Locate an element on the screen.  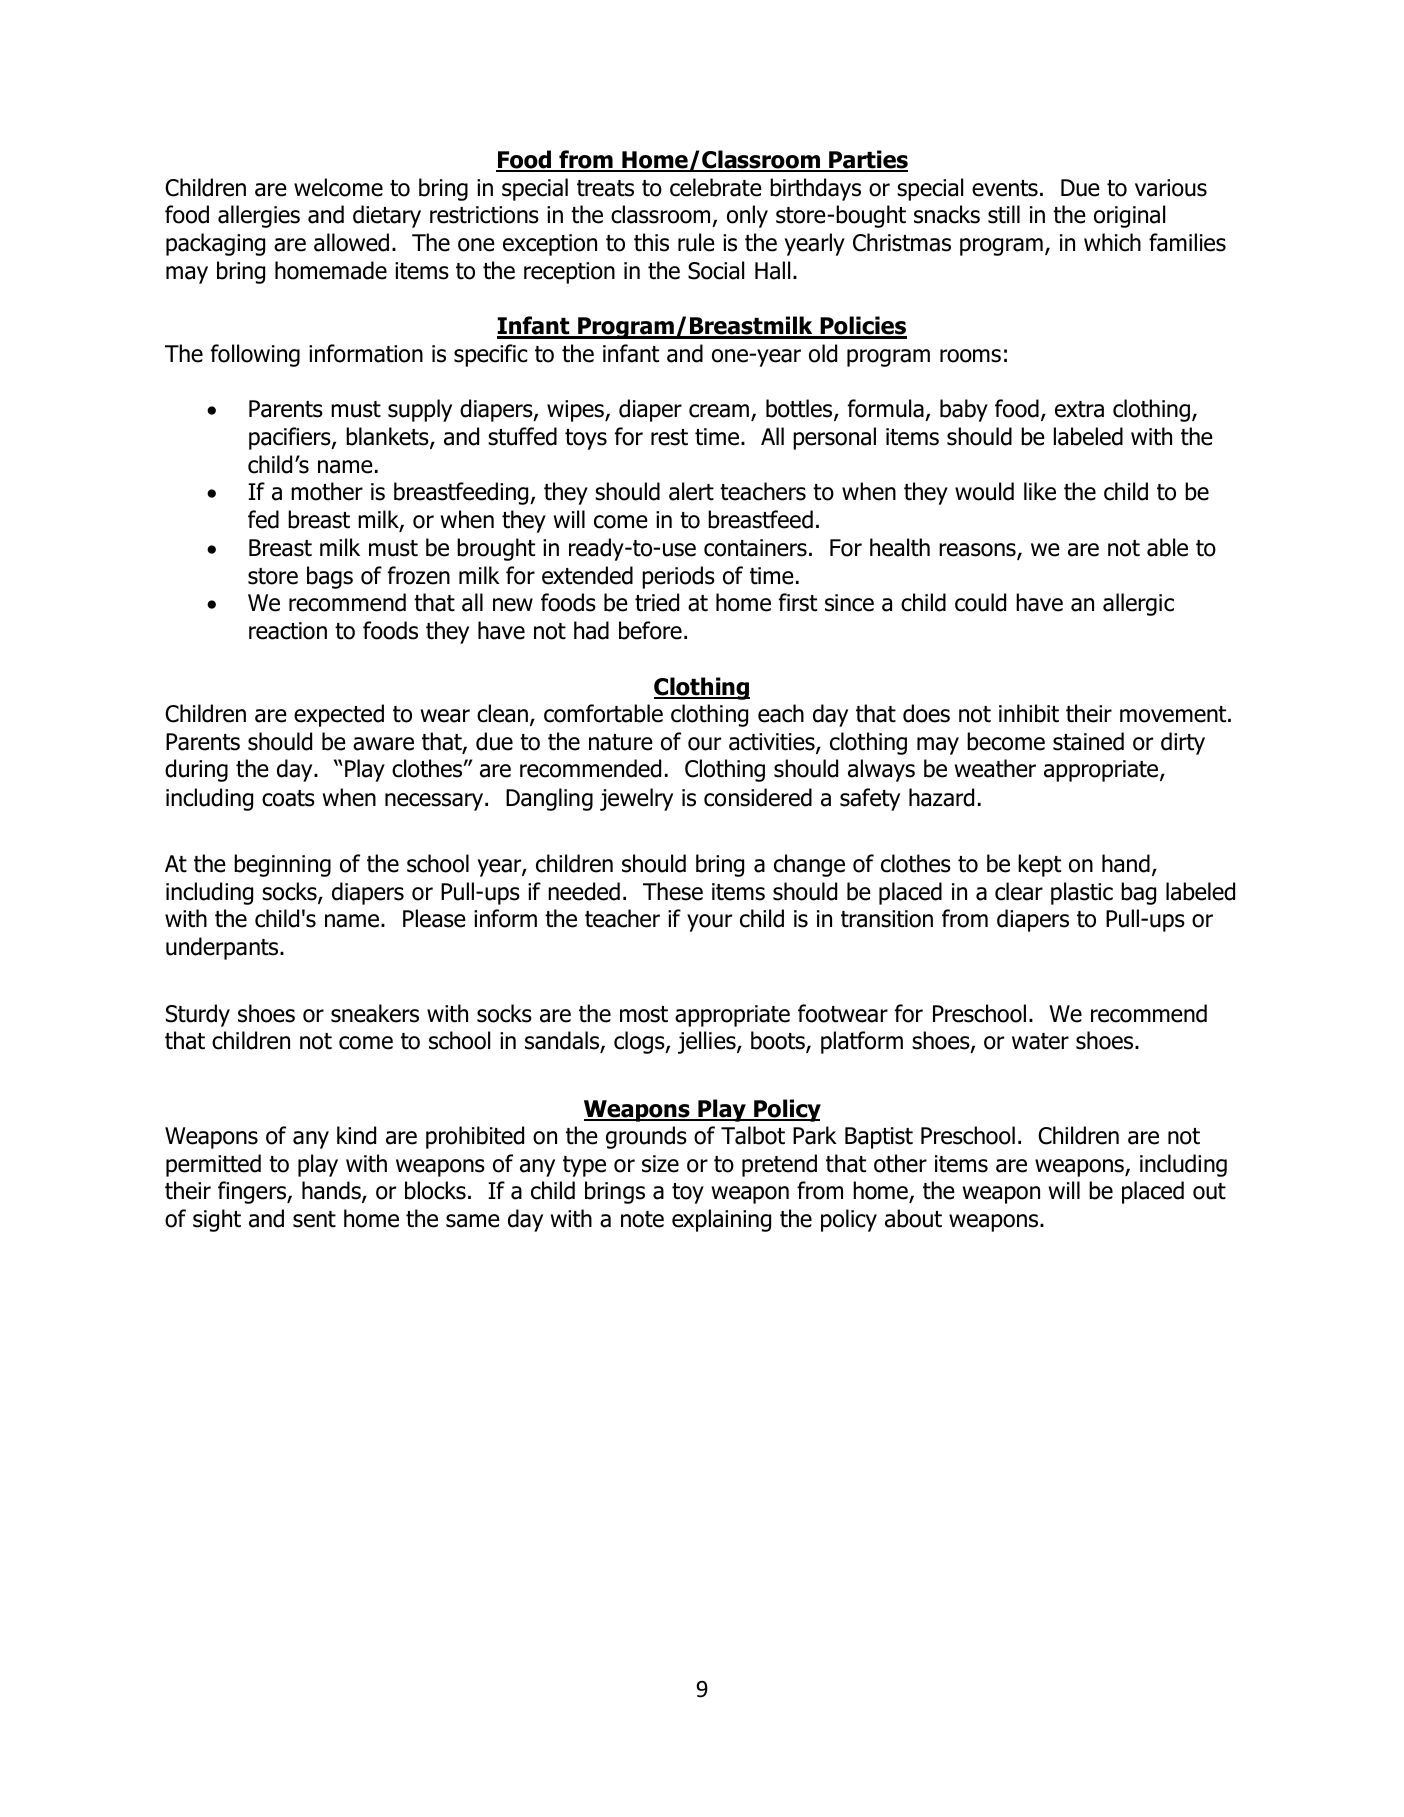
celebrate is located at coordinates (716, 187).
